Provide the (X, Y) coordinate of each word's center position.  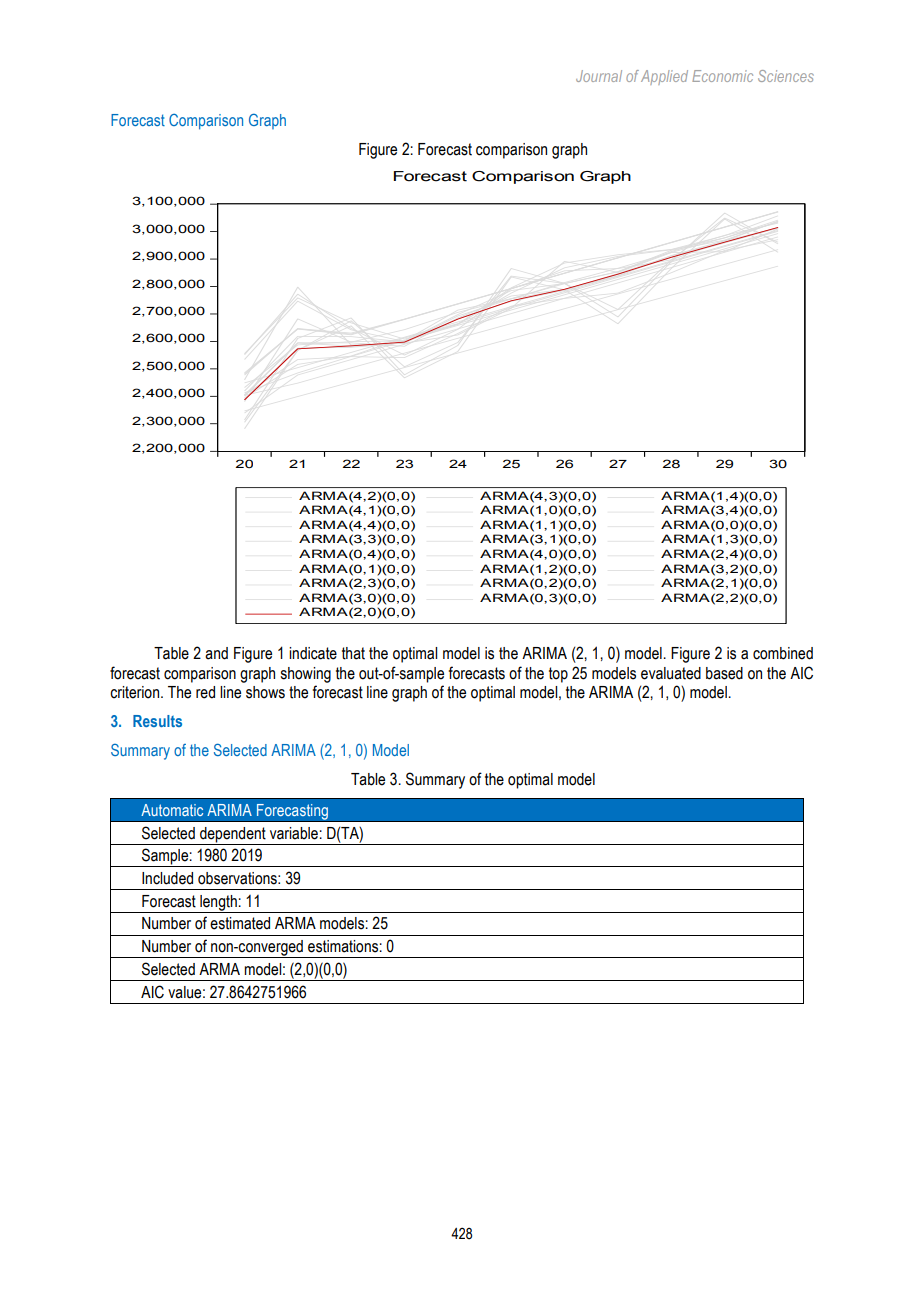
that (353, 653)
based (724, 673)
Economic (722, 76)
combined (783, 653)
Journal (599, 76)
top (558, 675)
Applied (664, 77)
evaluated (671, 673)
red (205, 692)
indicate (313, 653)
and (216, 653)
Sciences (786, 76)
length (218, 904)
